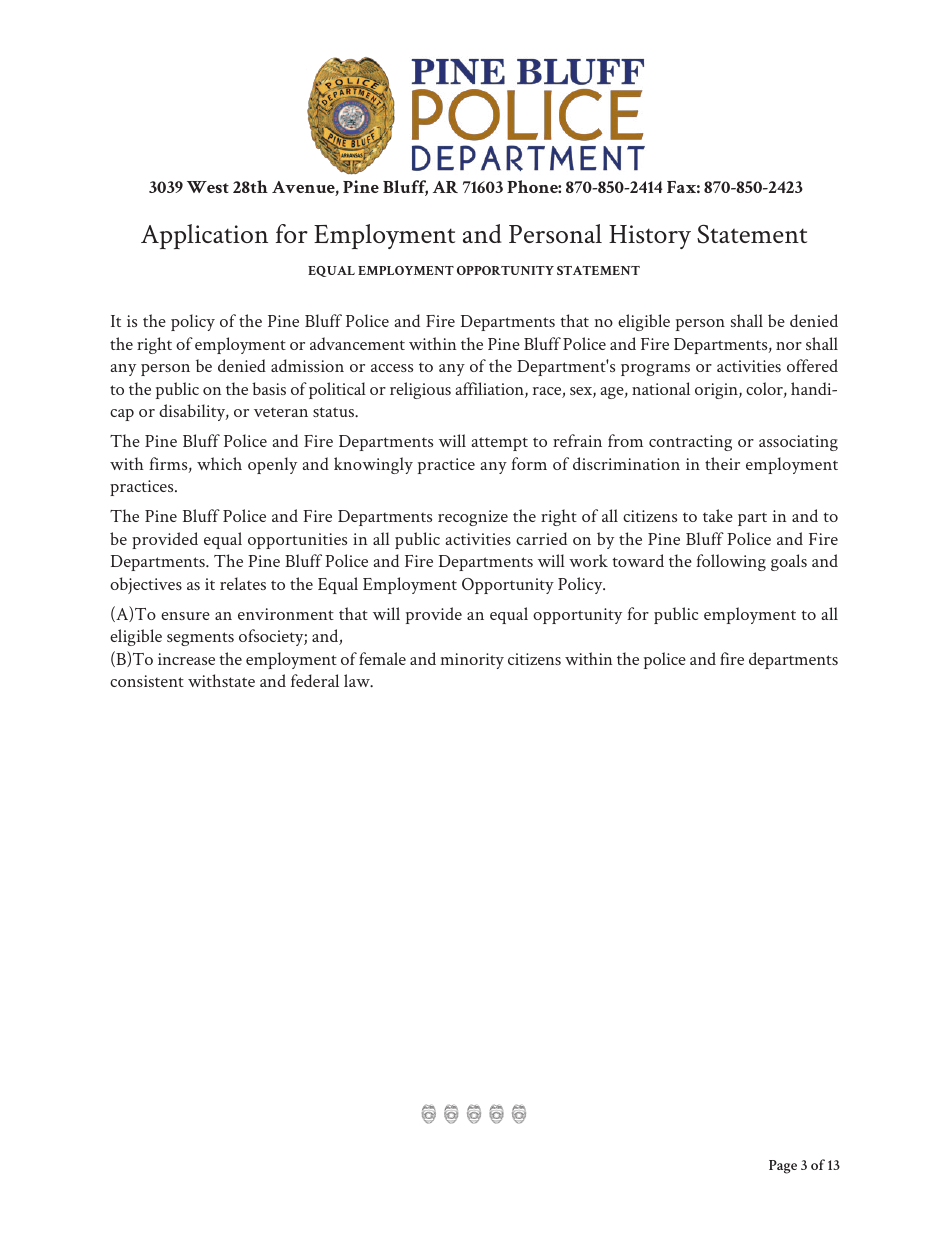  Describe the element at coordinates (315, 680) in the image. I see `federal` at that location.
